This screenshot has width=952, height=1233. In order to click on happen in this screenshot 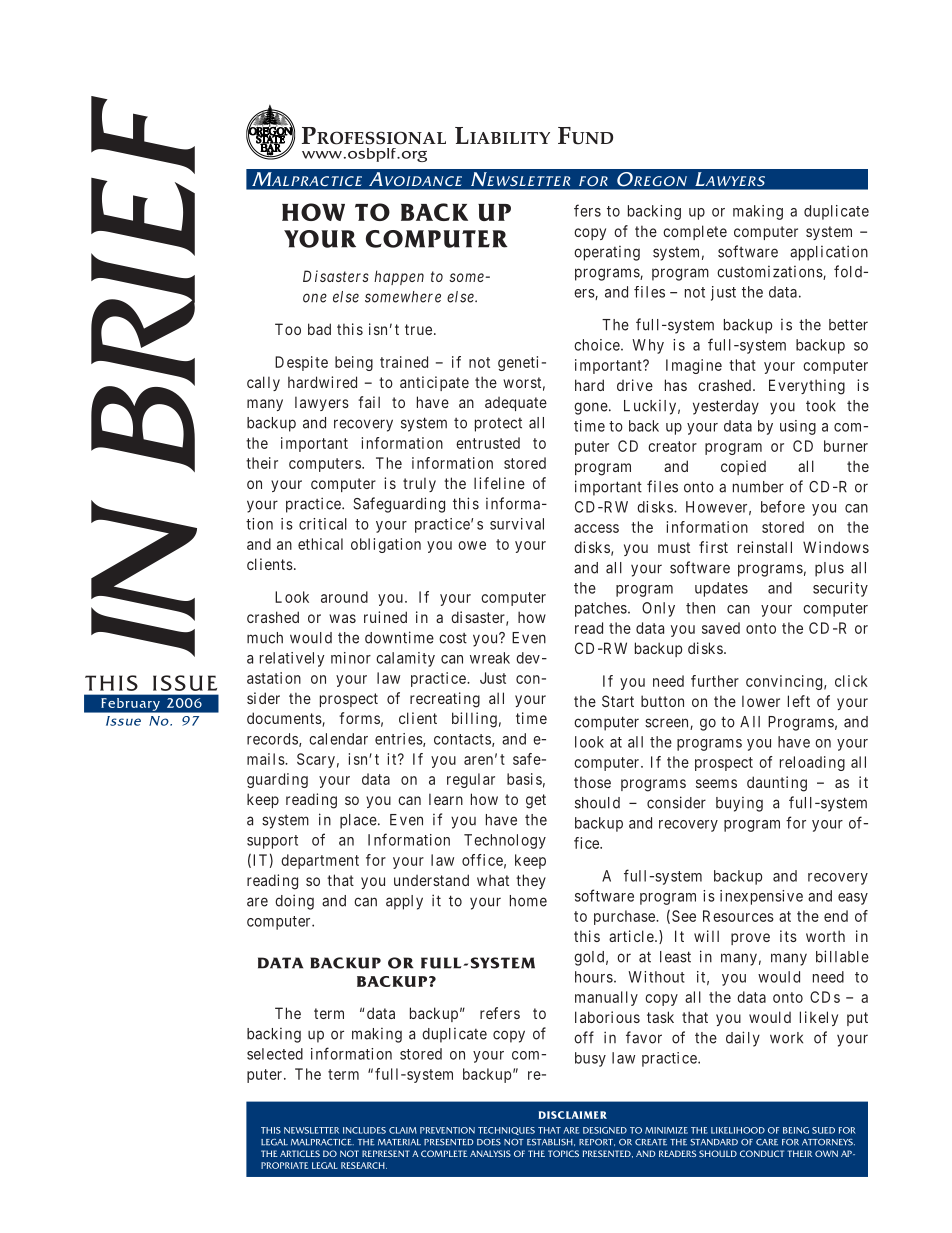, I will do `click(399, 277)`.
